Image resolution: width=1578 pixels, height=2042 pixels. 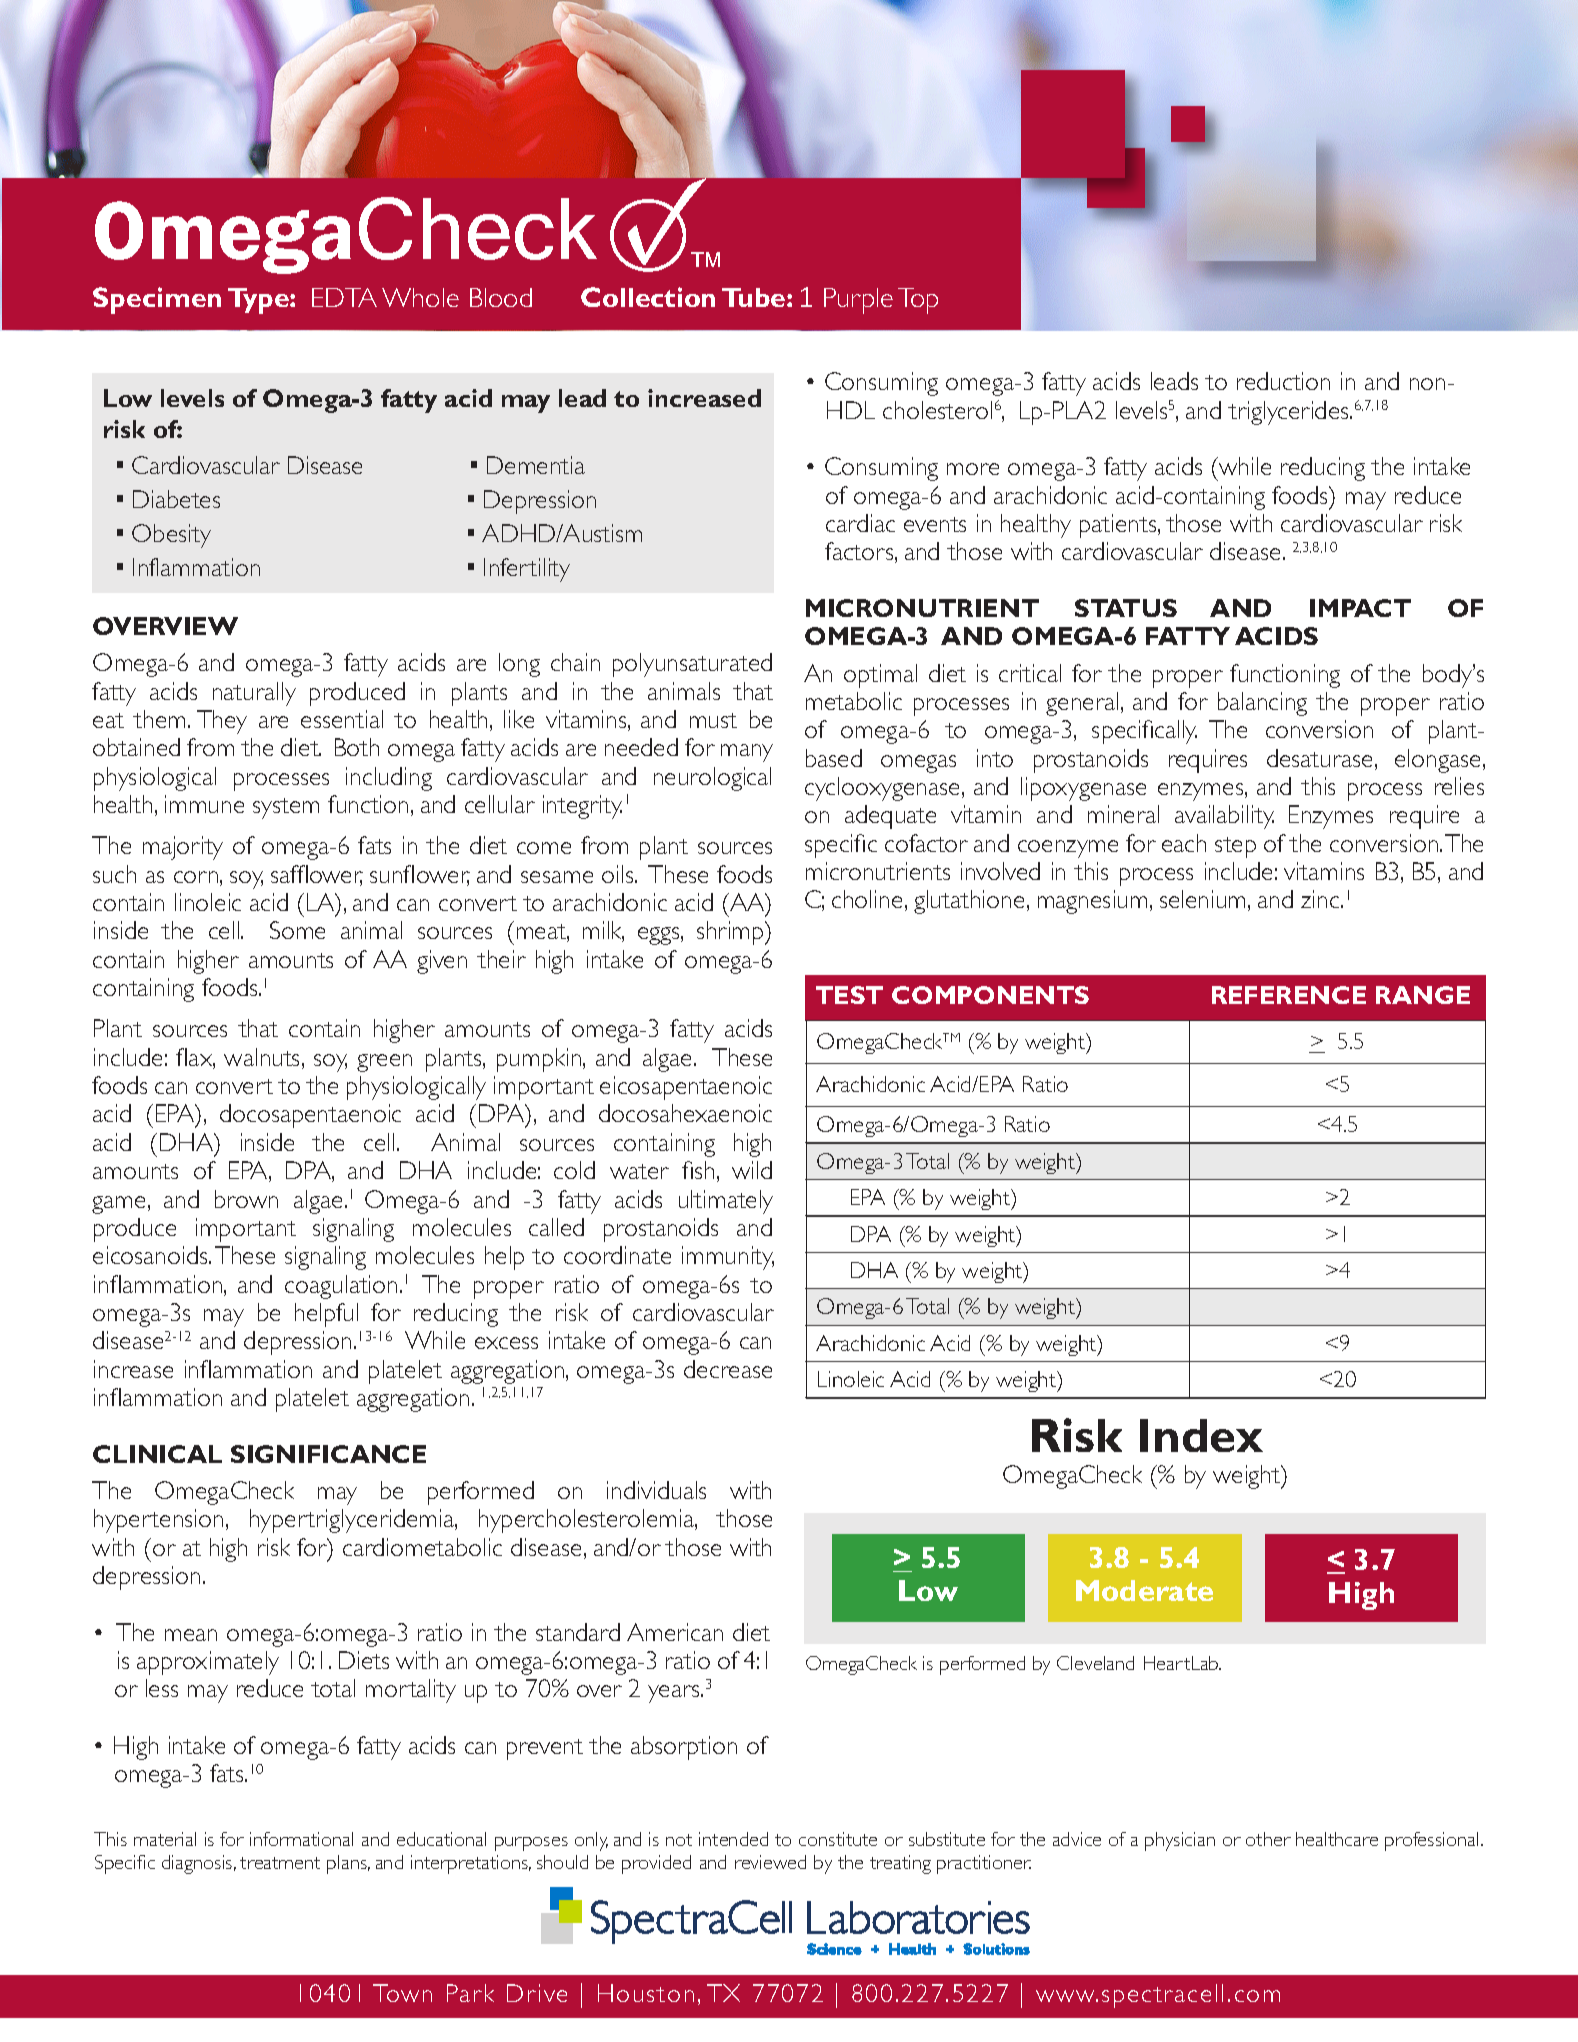 I want to click on Some, so click(x=297, y=930).
